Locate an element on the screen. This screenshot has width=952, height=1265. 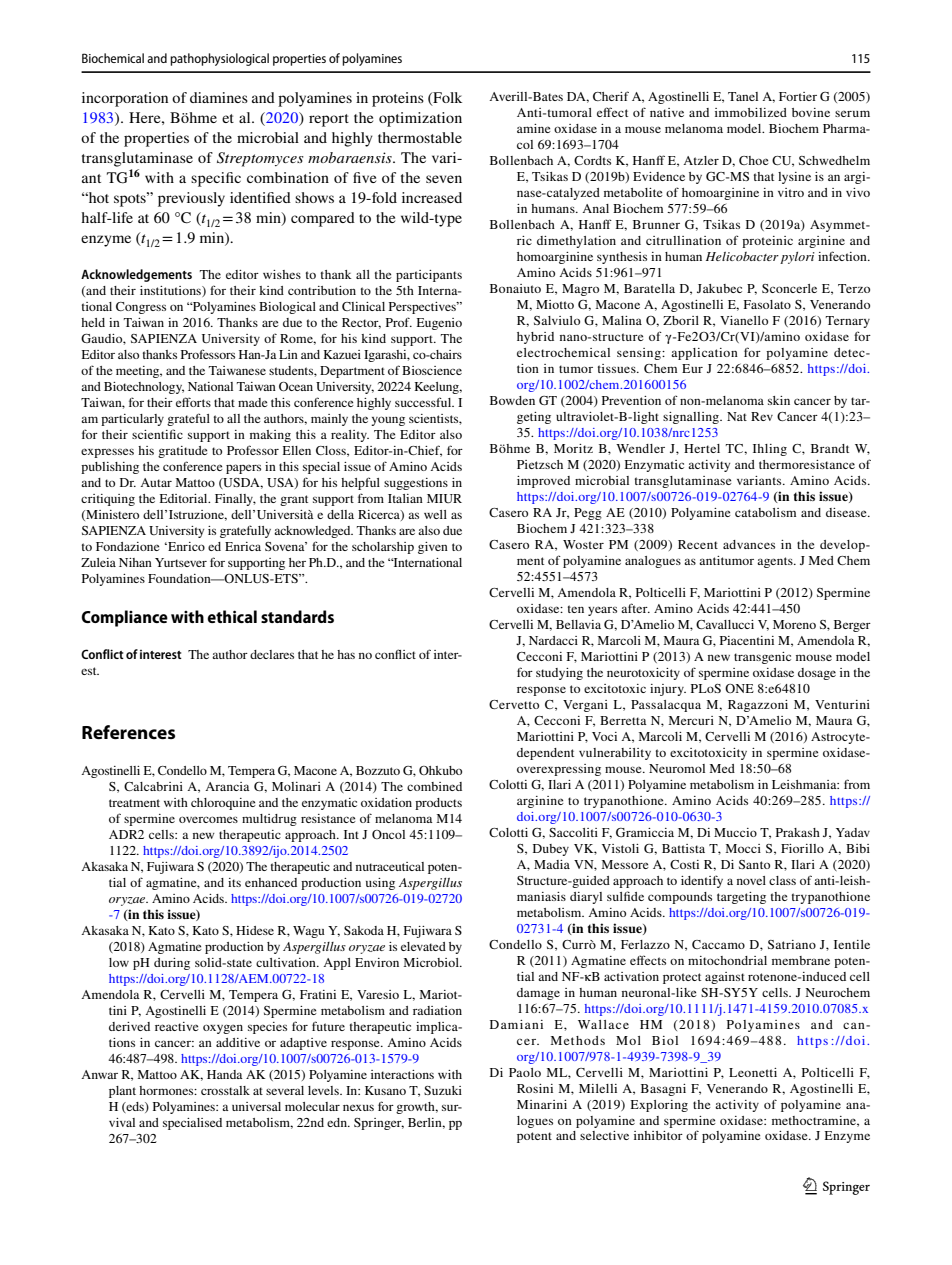
Suzuki is located at coordinates (443, 1090).
